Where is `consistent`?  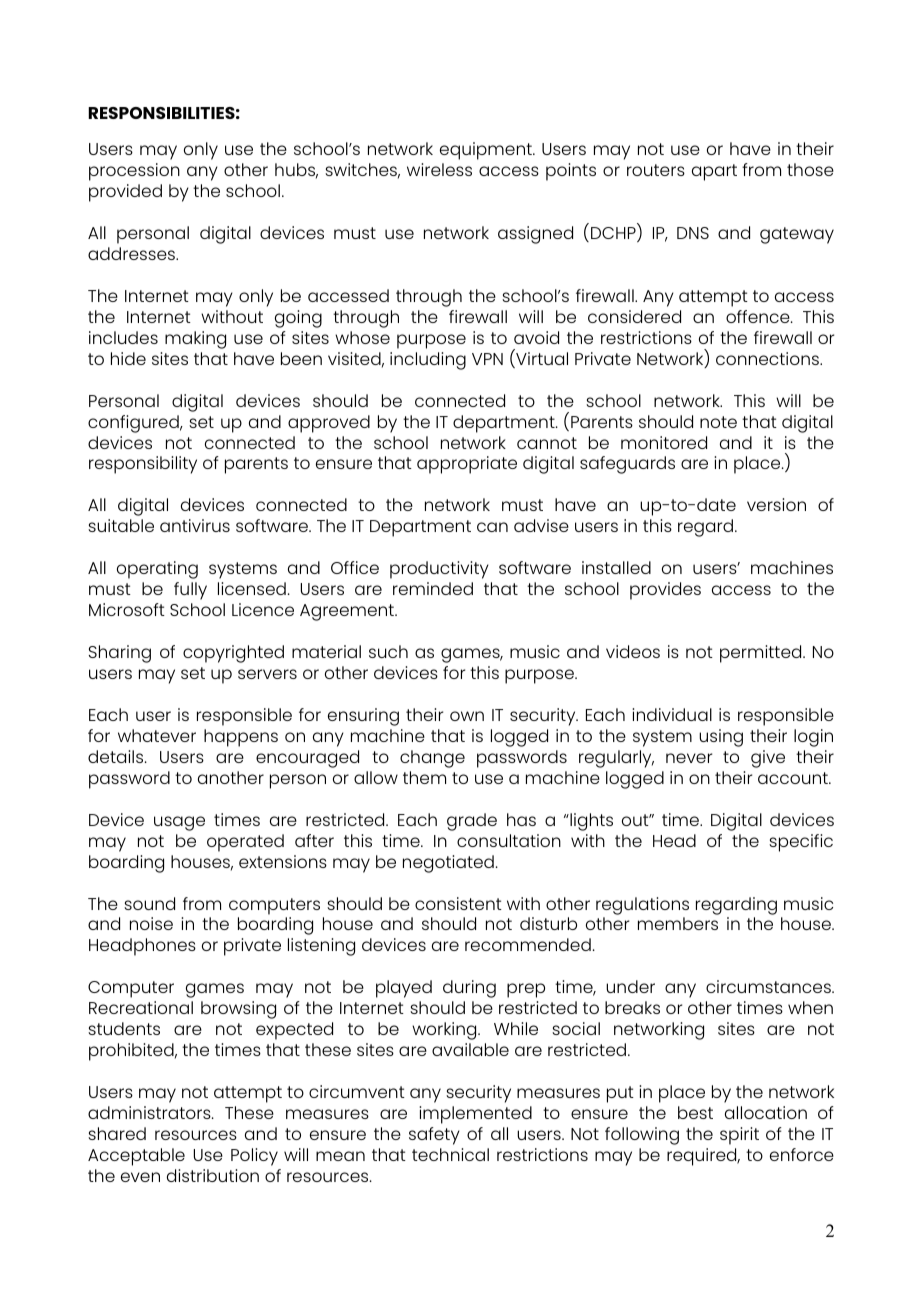
consistent is located at coordinates (458, 903).
